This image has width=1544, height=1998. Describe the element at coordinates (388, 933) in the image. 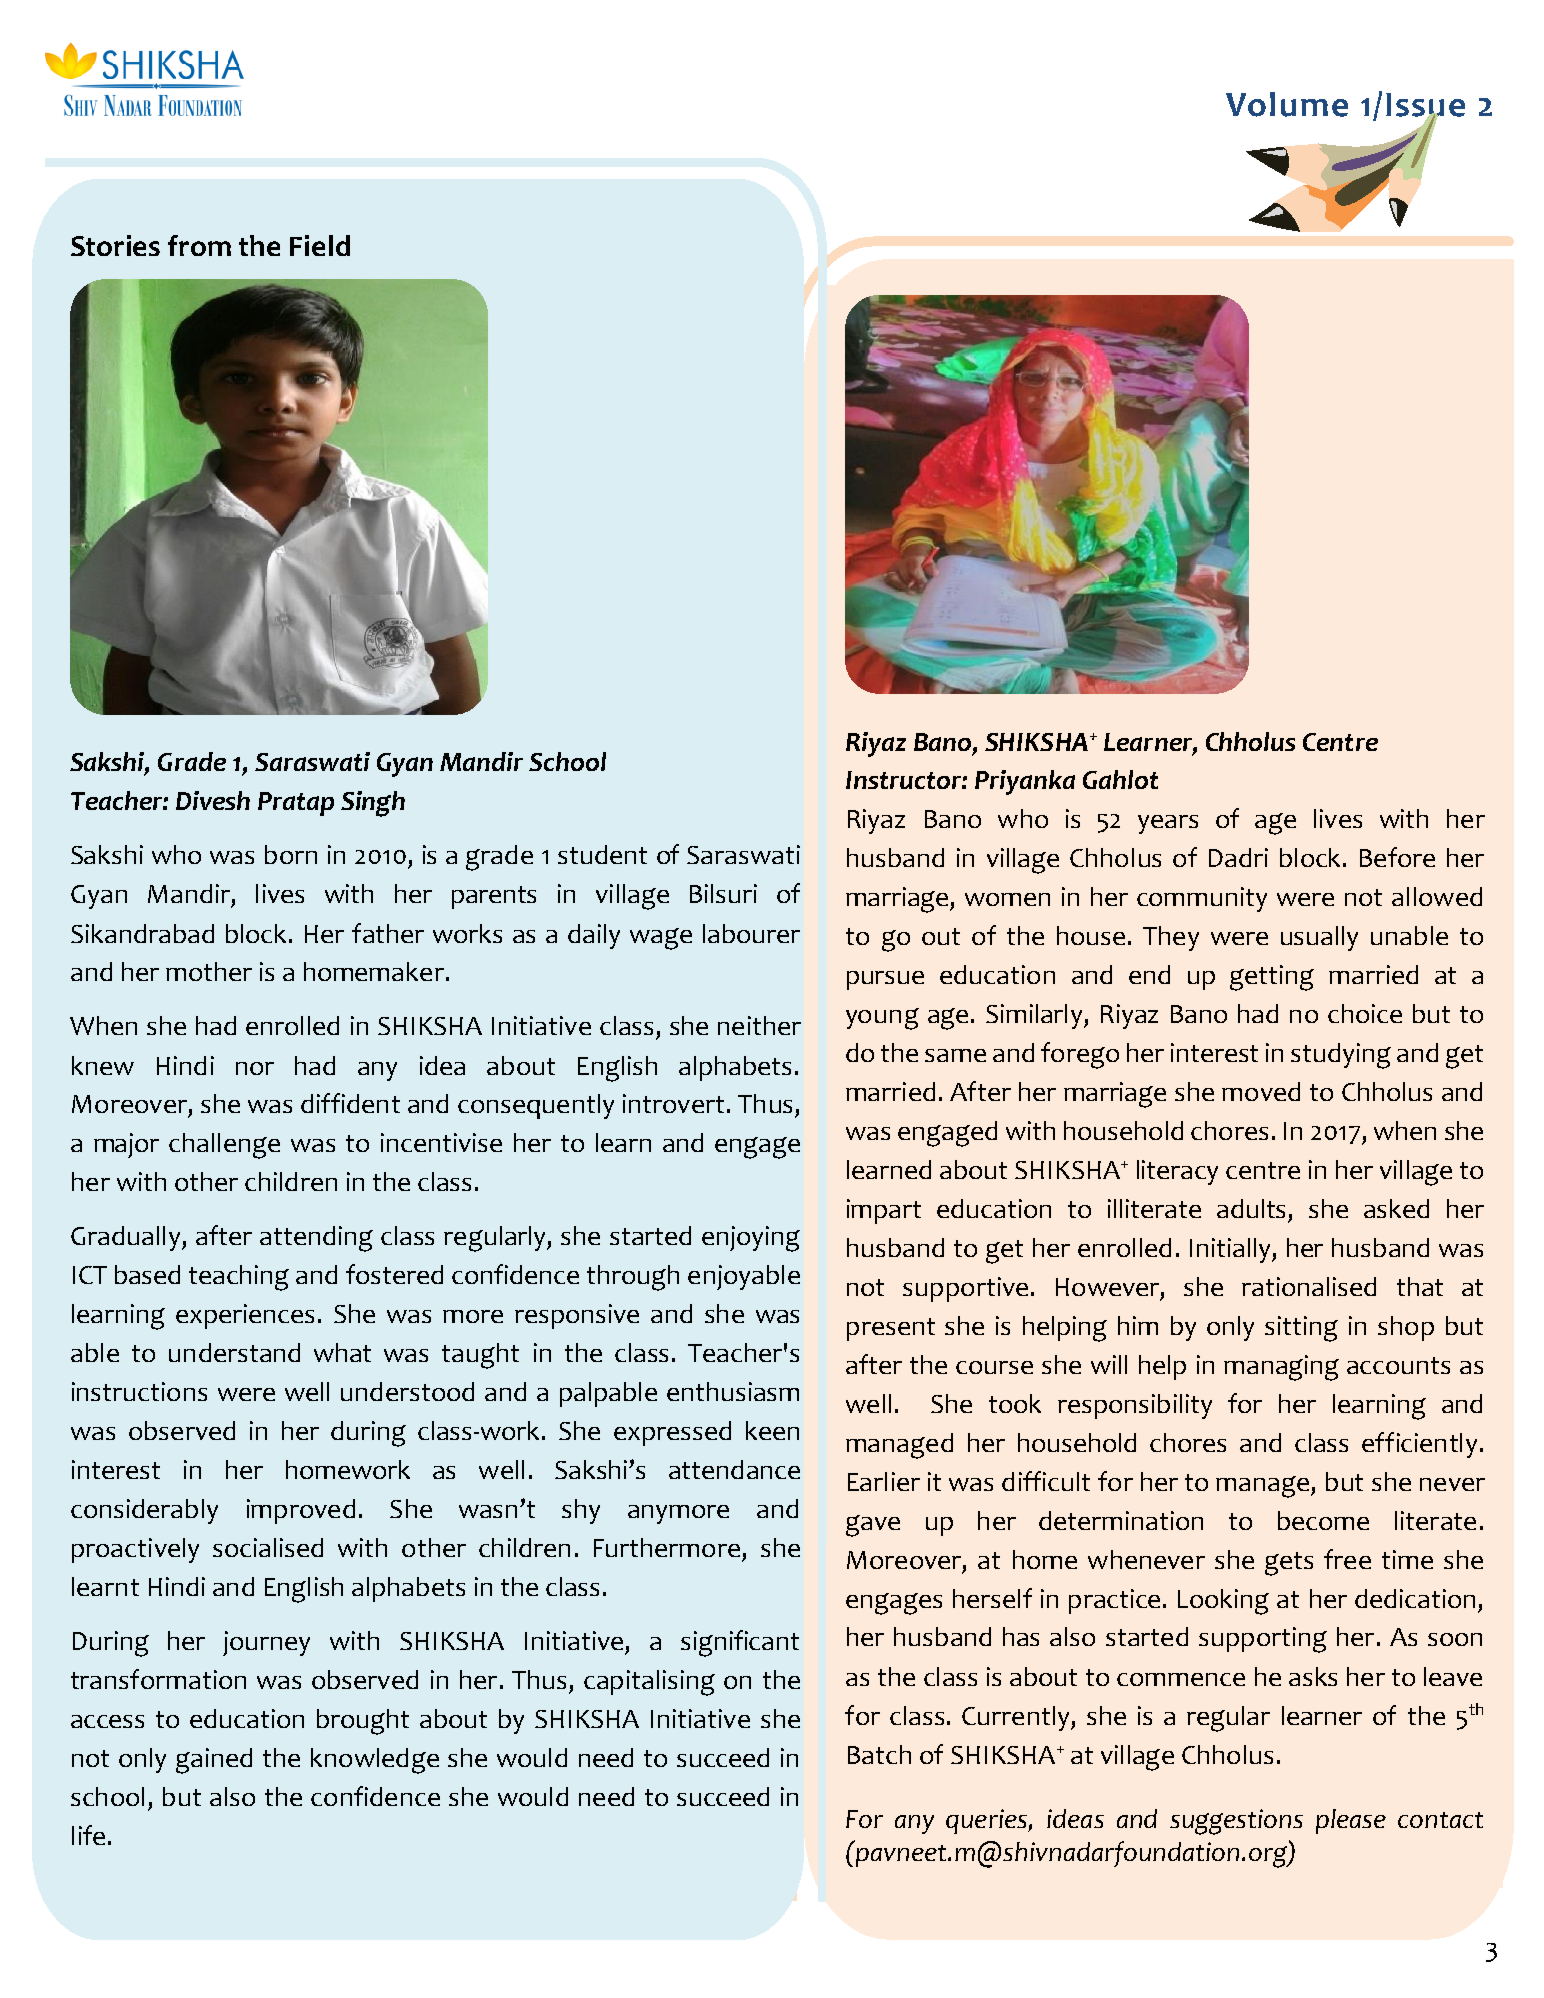

I see `father` at that location.
